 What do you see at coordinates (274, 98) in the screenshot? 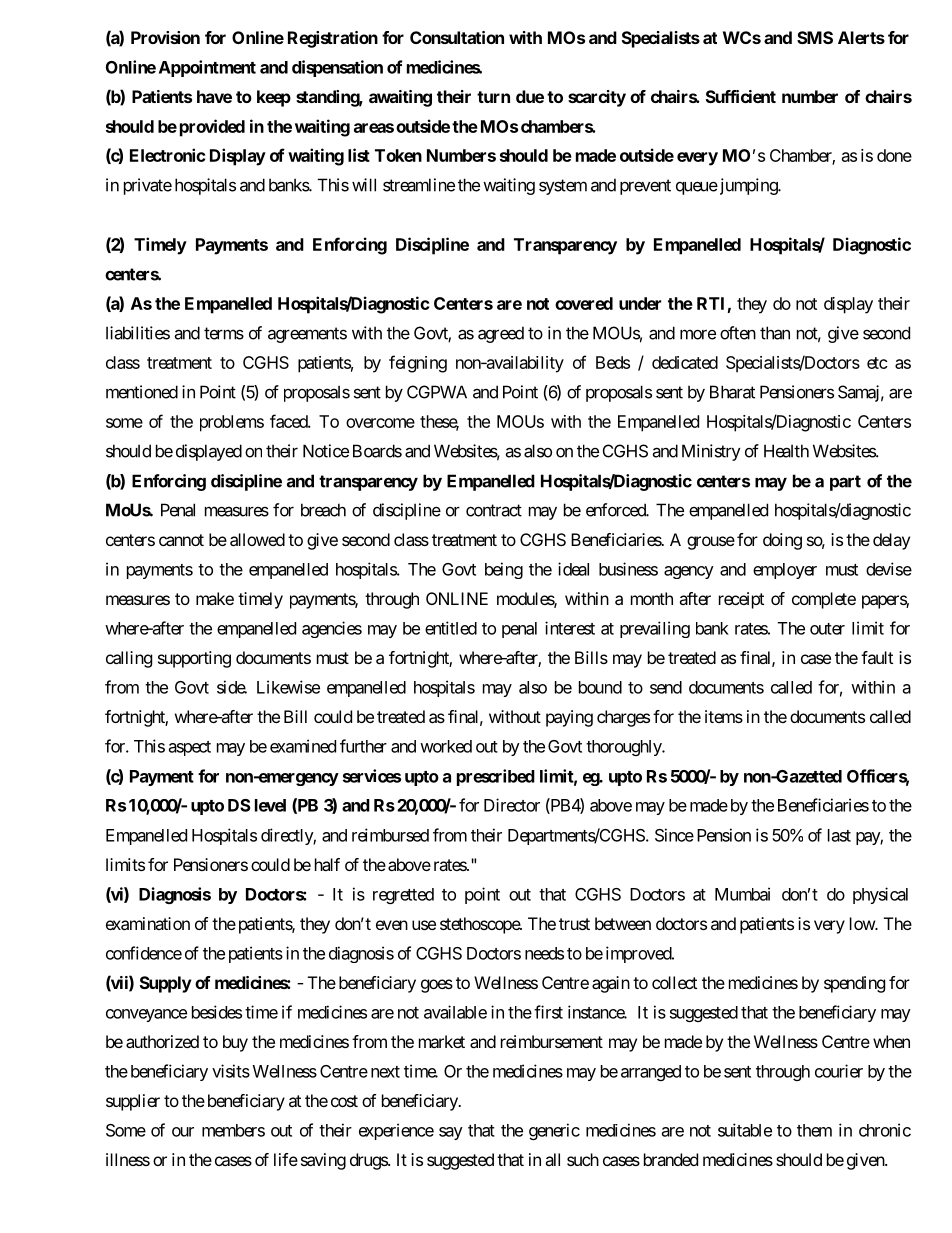
I see `keep` at bounding box center [274, 98].
